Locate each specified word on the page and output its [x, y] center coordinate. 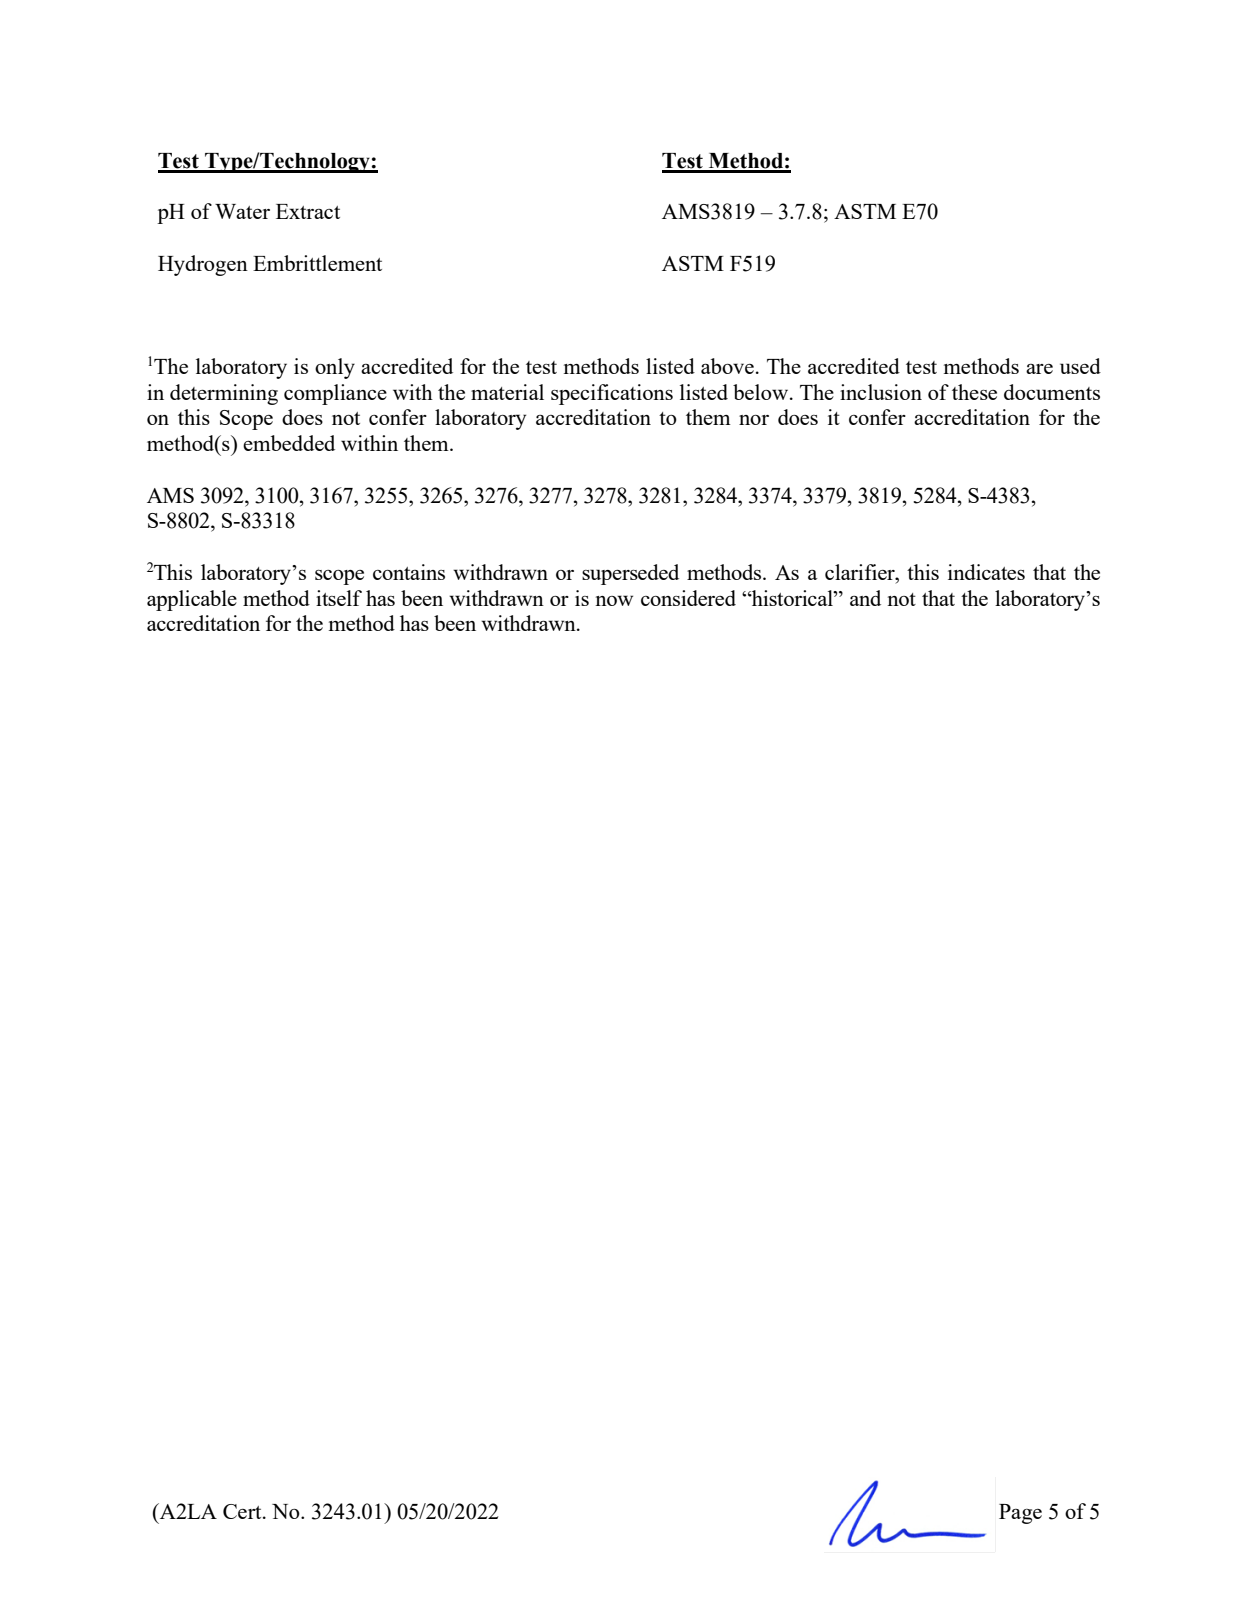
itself [339, 598]
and [865, 598]
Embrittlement [317, 263]
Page [1020, 1514]
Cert [243, 1511]
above [727, 366]
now [614, 600]
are [1039, 369]
